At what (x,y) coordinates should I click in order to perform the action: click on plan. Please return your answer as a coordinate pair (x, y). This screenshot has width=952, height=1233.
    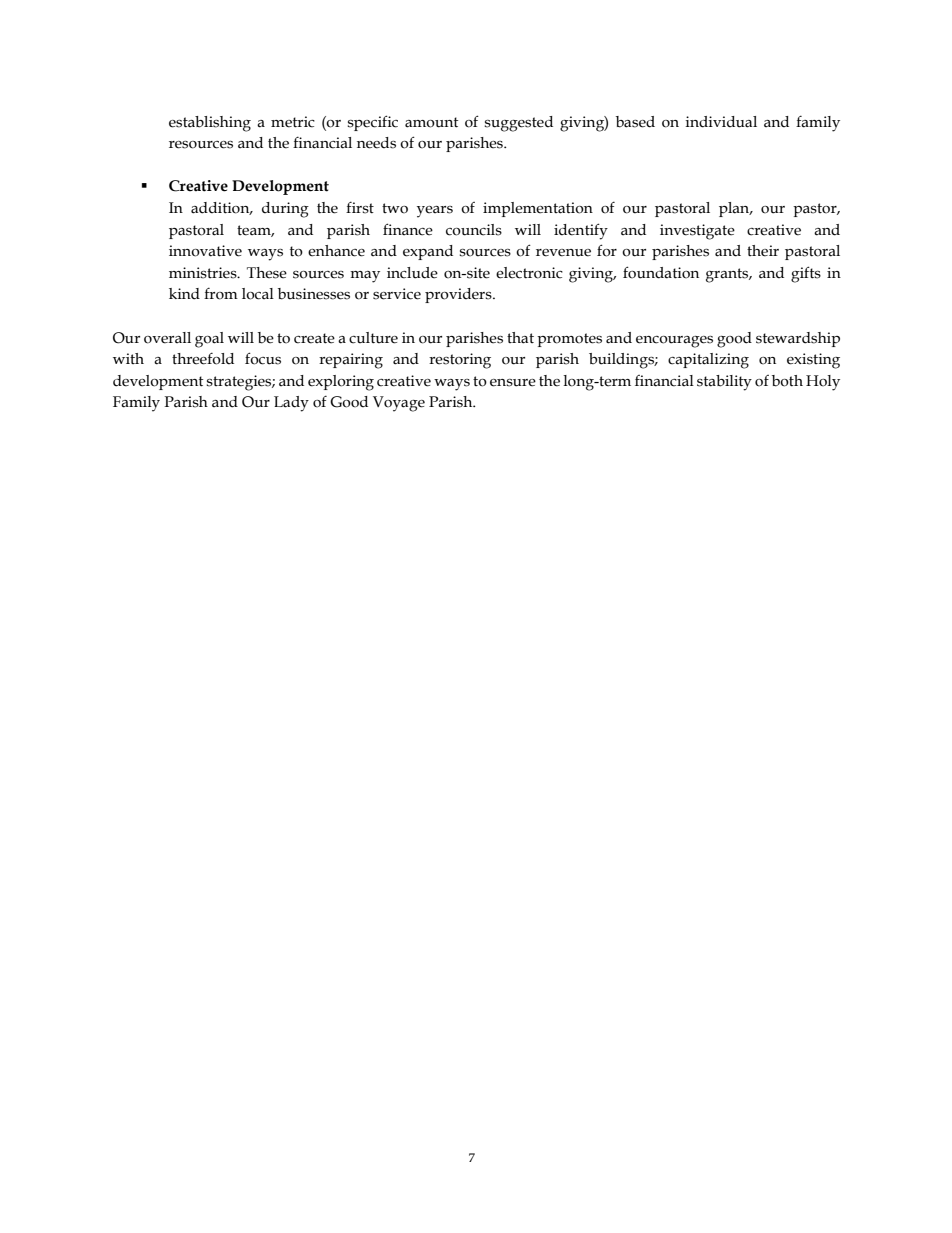
    Looking at the image, I should click on (735, 209).
